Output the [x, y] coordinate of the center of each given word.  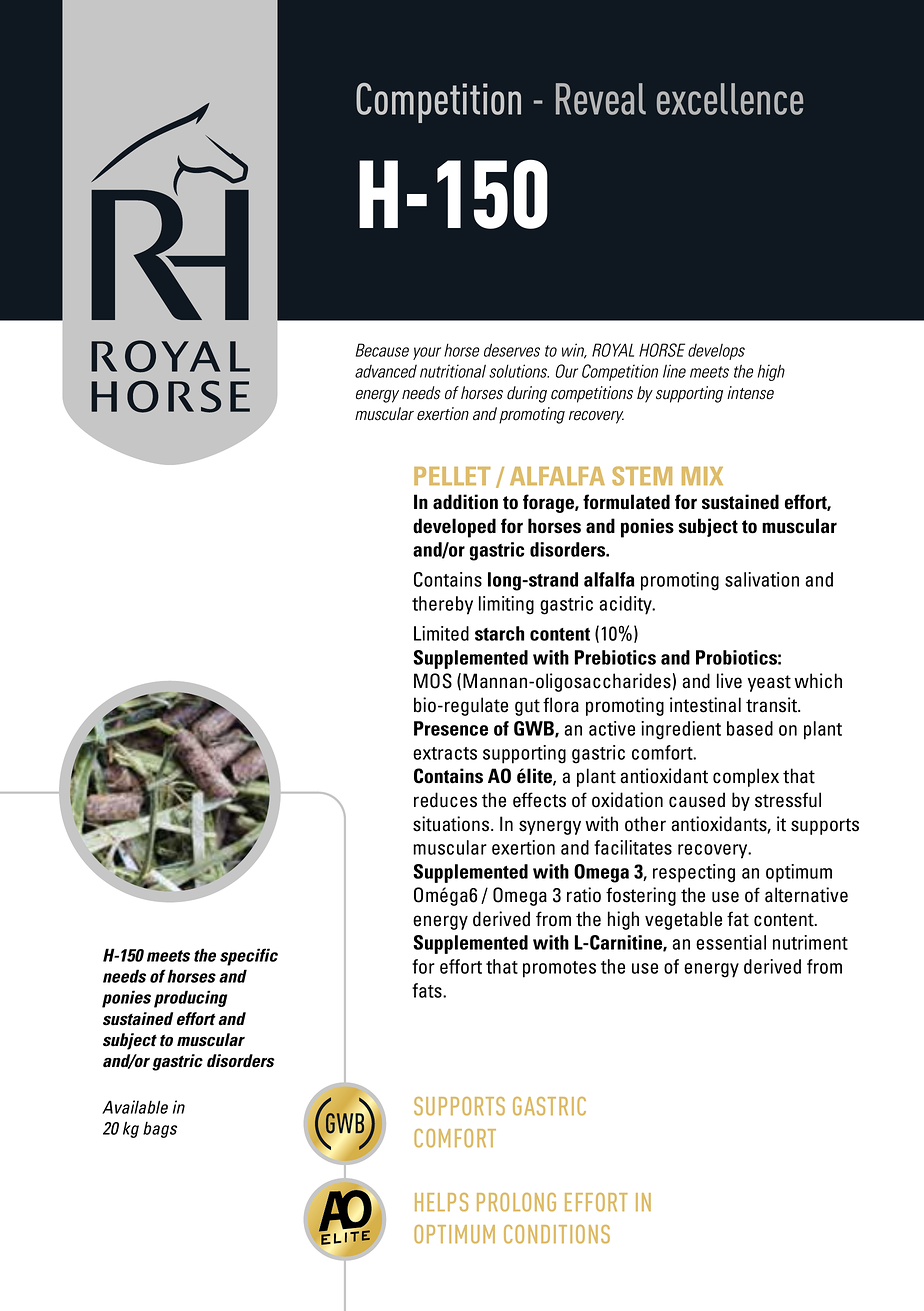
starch [499, 633]
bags [160, 1130]
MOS [433, 681]
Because [382, 350]
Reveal [601, 99]
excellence [730, 99]
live [729, 681]
